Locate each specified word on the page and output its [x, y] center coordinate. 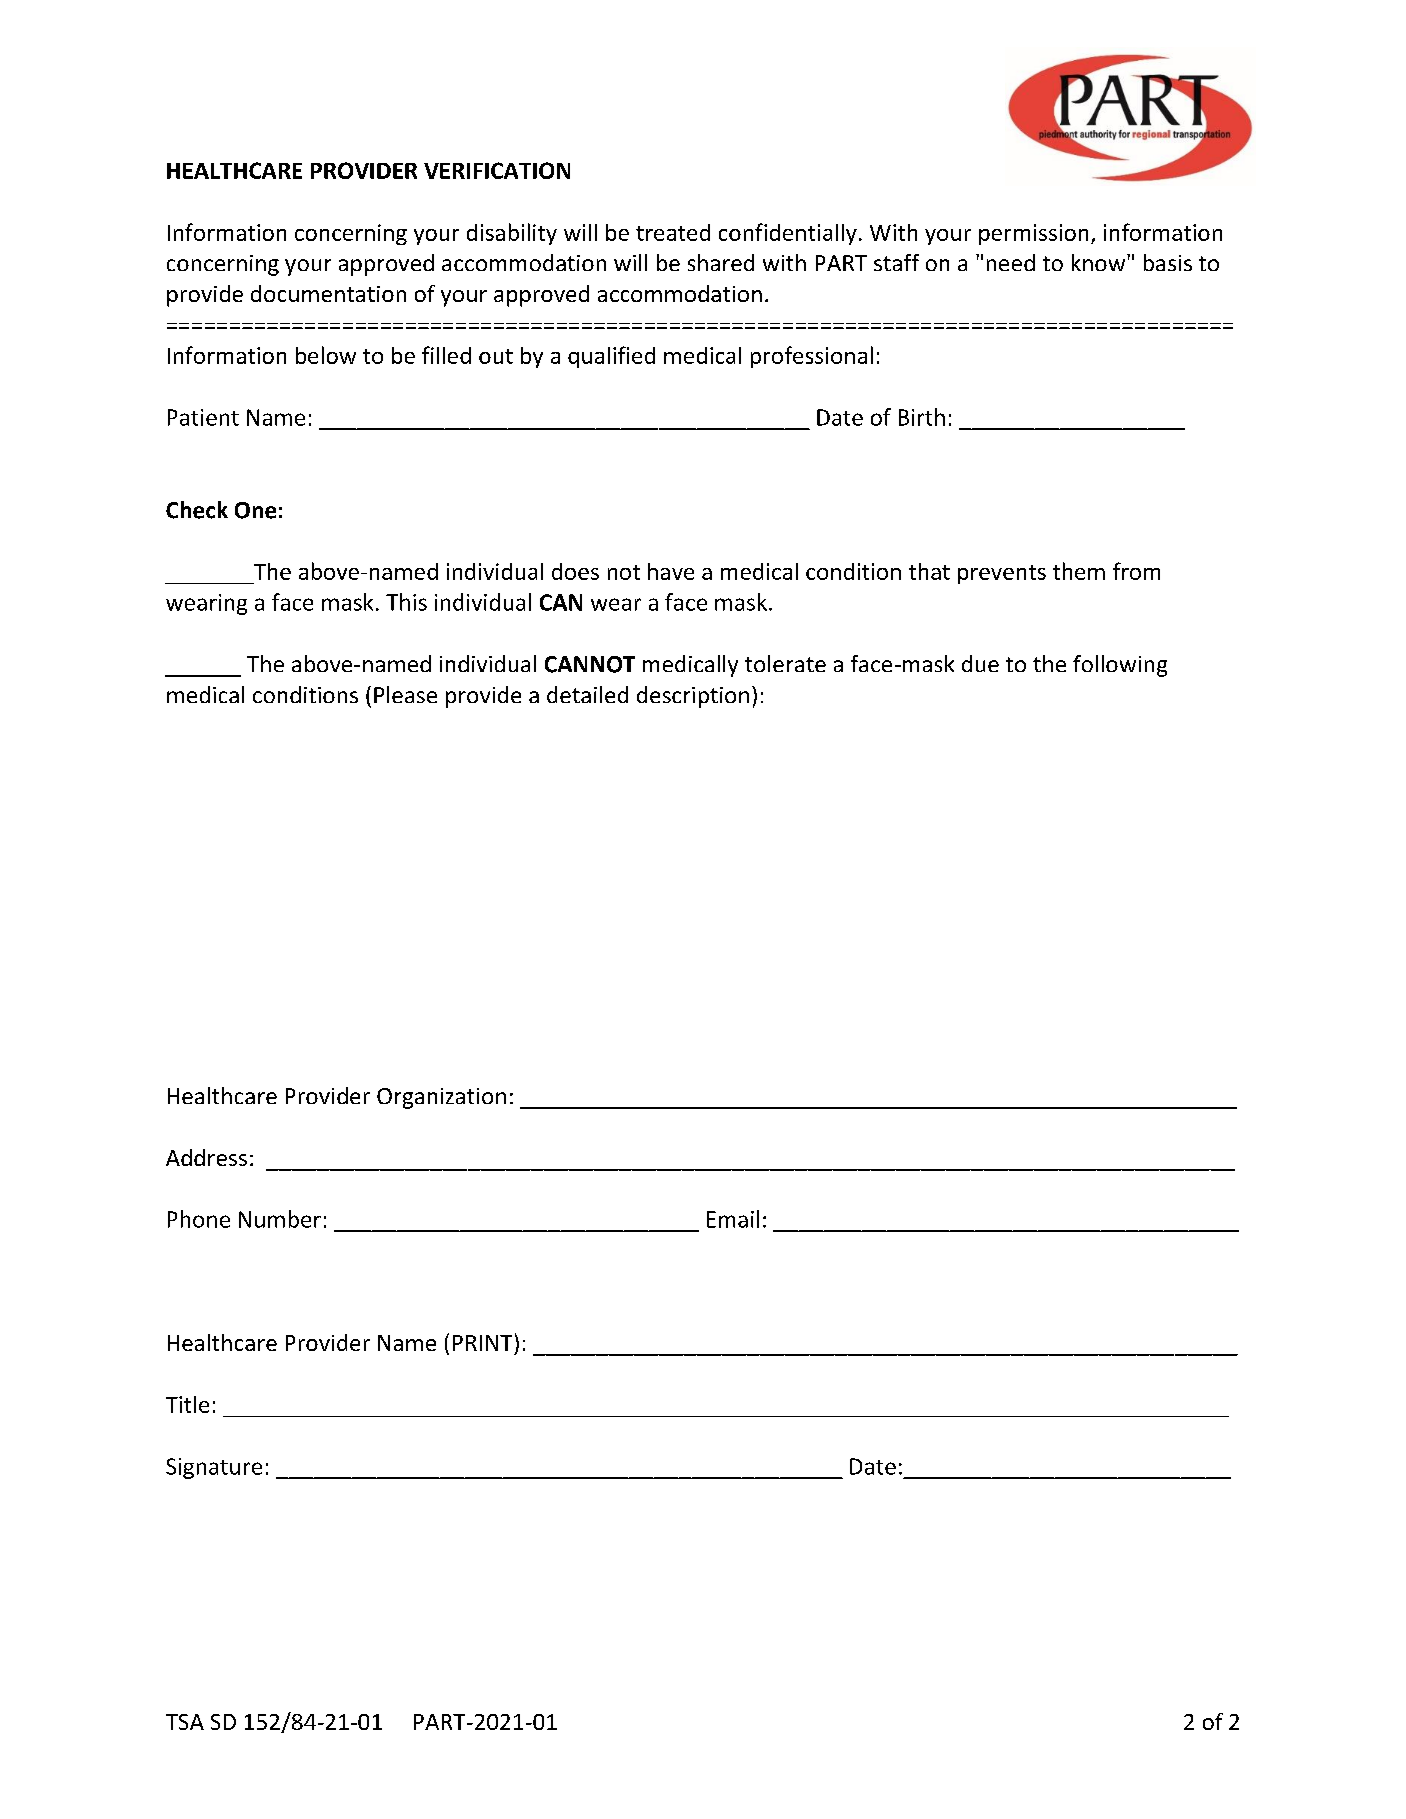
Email [733, 1219]
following [1120, 666]
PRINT [482, 1343]
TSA [185, 1722]
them [1079, 571]
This [406, 602]
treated [673, 232]
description [693, 697]
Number [280, 1219]
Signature [214, 1468]
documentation [328, 293]
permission [1033, 234]
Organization [441, 1098]
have [671, 571]
